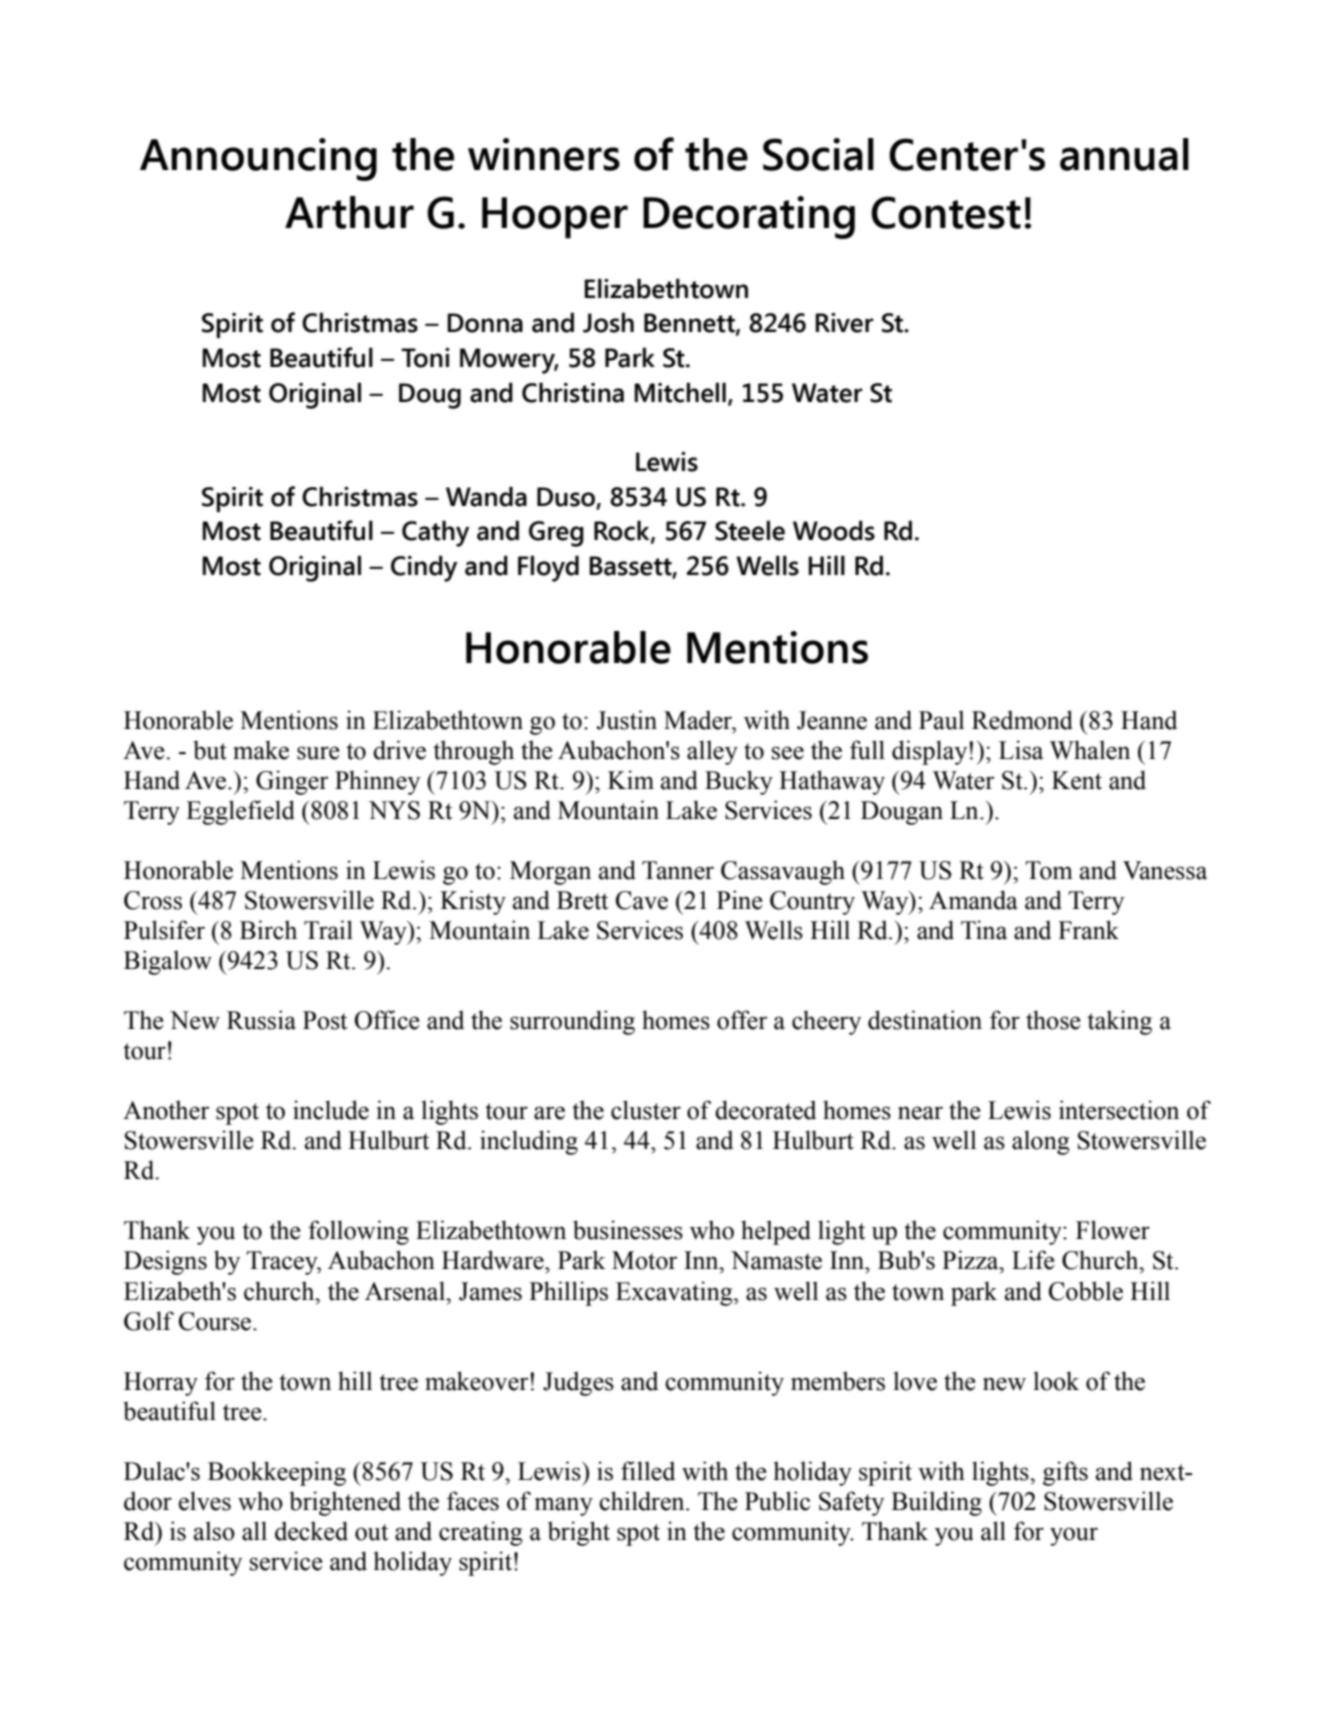  What do you see at coordinates (626, 720) in the document?
I see `Justin` at bounding box center [626, 720].
